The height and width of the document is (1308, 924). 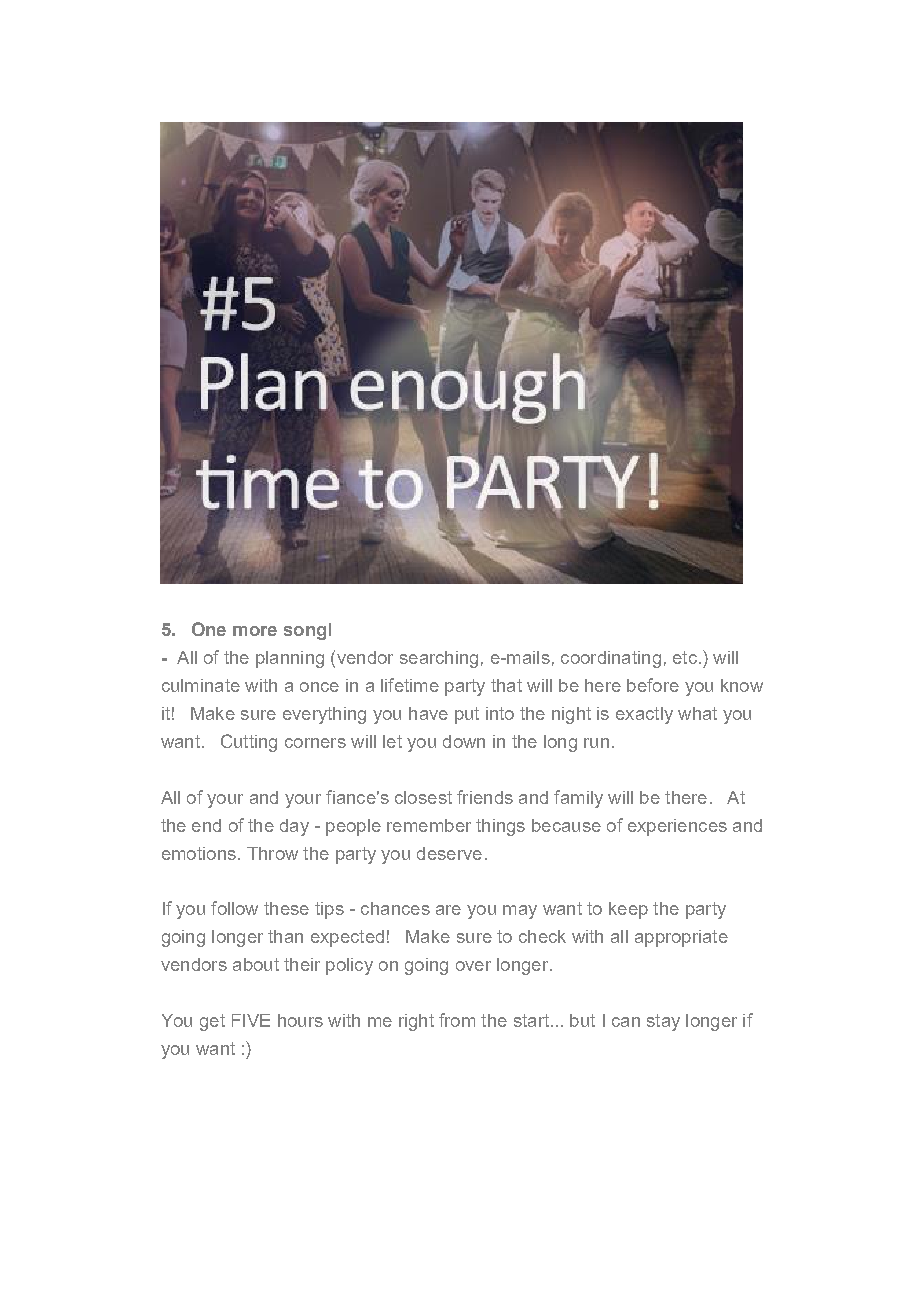 I want to click on stay, so click(x=663, y=1022).
